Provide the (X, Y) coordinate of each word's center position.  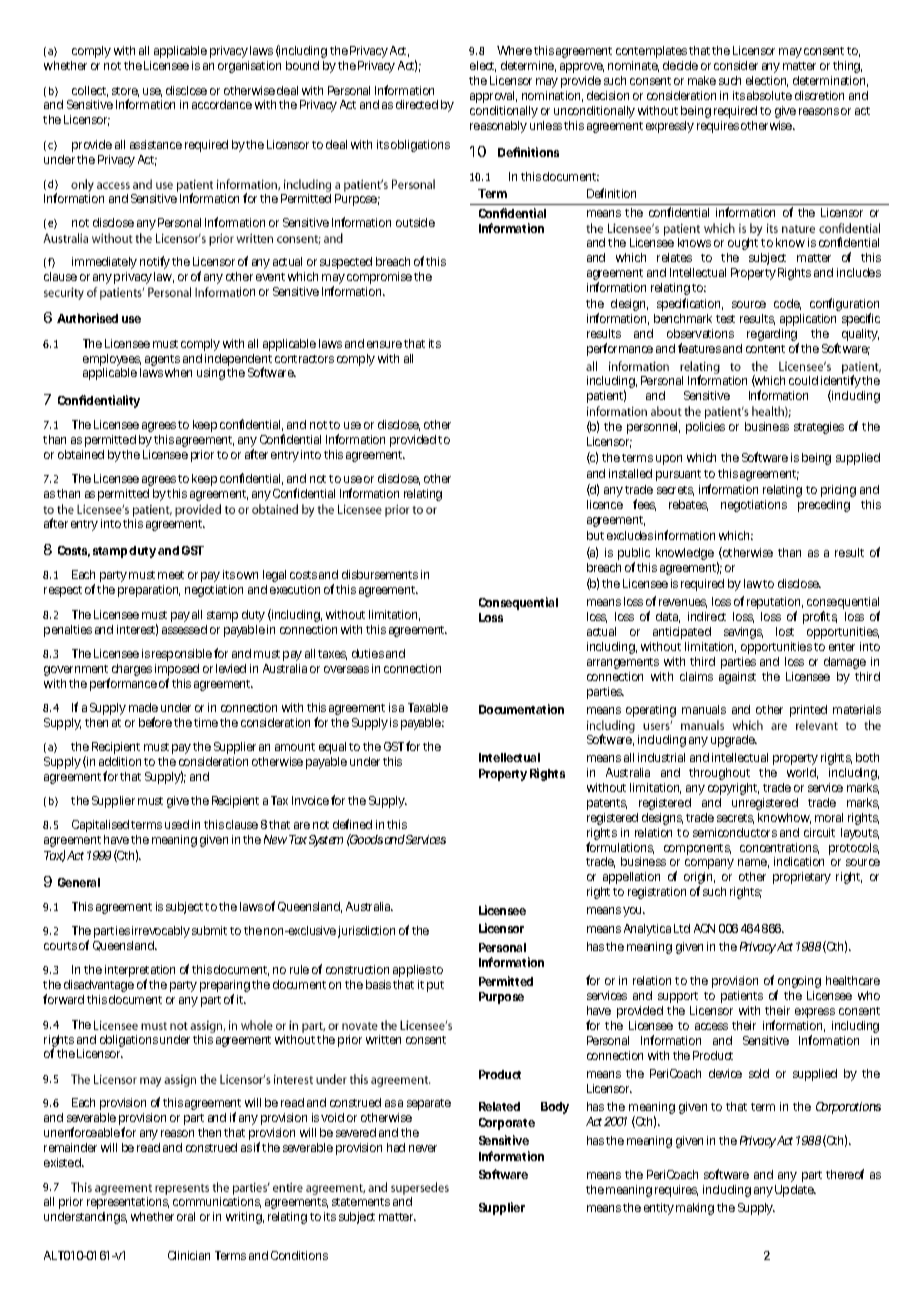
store (125, 92)
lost (785, 631)
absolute (769, 95)
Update (795, 1191)
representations (128, 1203)
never (423, 1148)
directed (417, 104)
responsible (182, 655)
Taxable (428, 707)
